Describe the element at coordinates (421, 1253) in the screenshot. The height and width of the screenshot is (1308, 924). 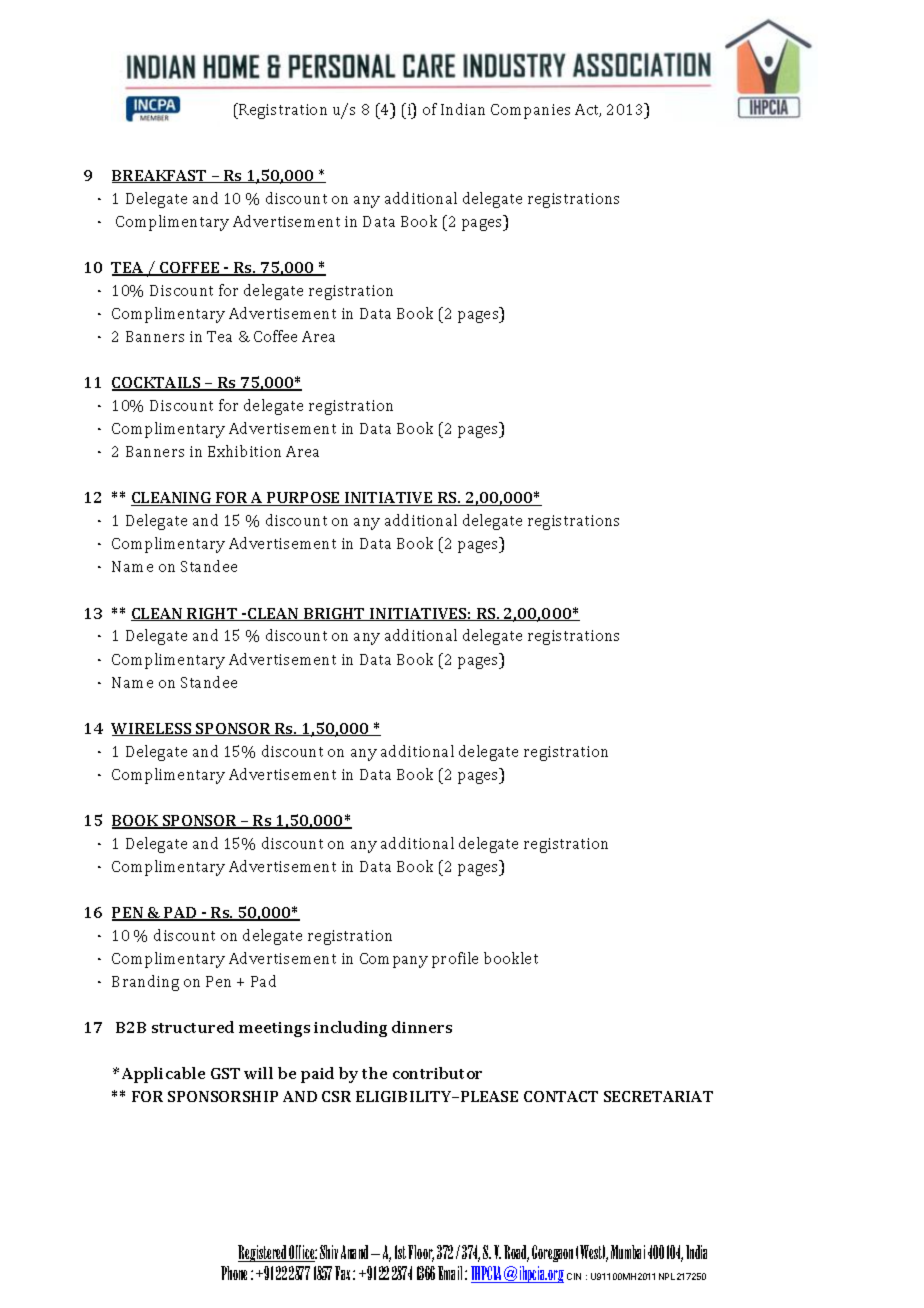
I see `Floor` at that location.
